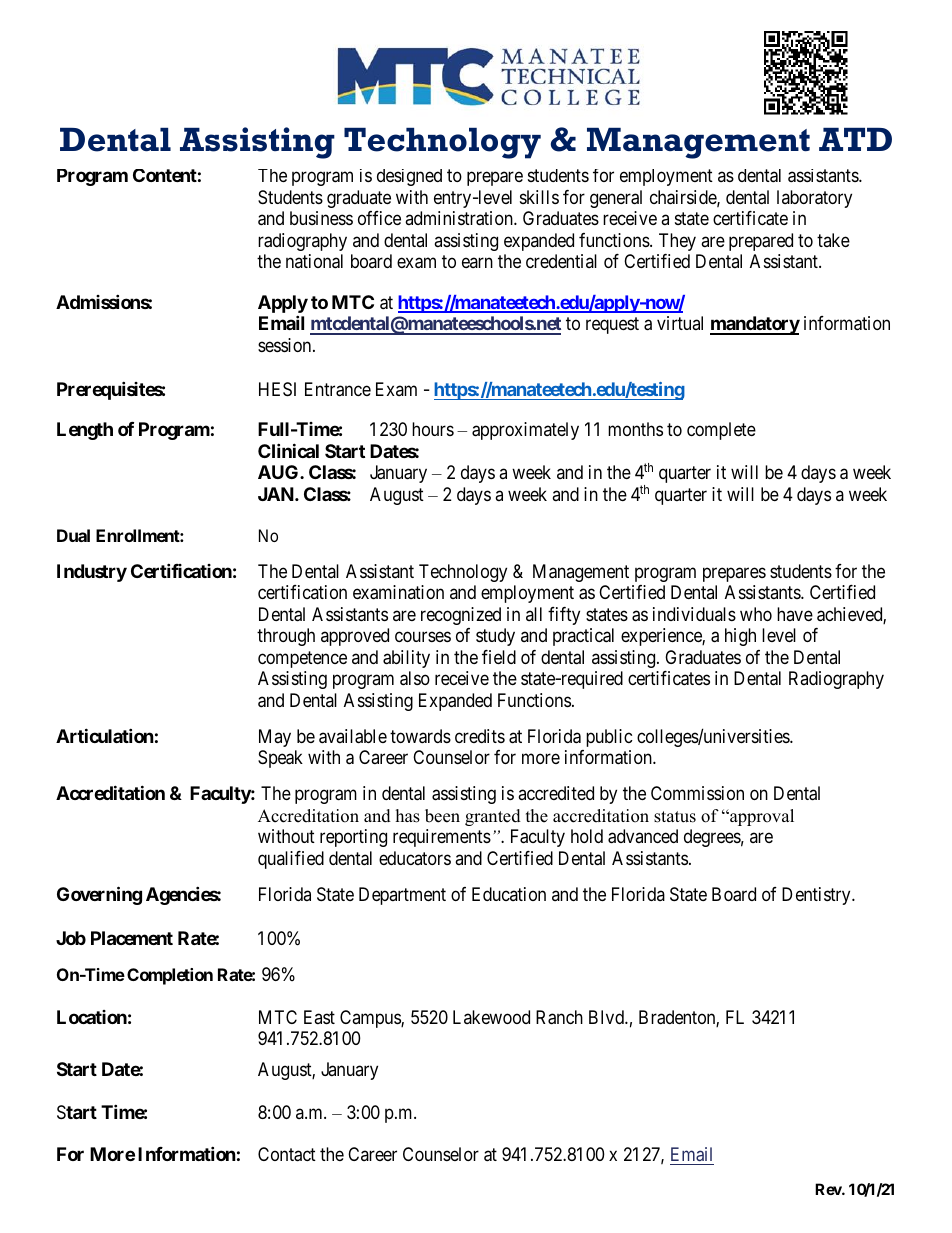 The image size is (952, 1233). I want to click on who, so click(756, 614).
